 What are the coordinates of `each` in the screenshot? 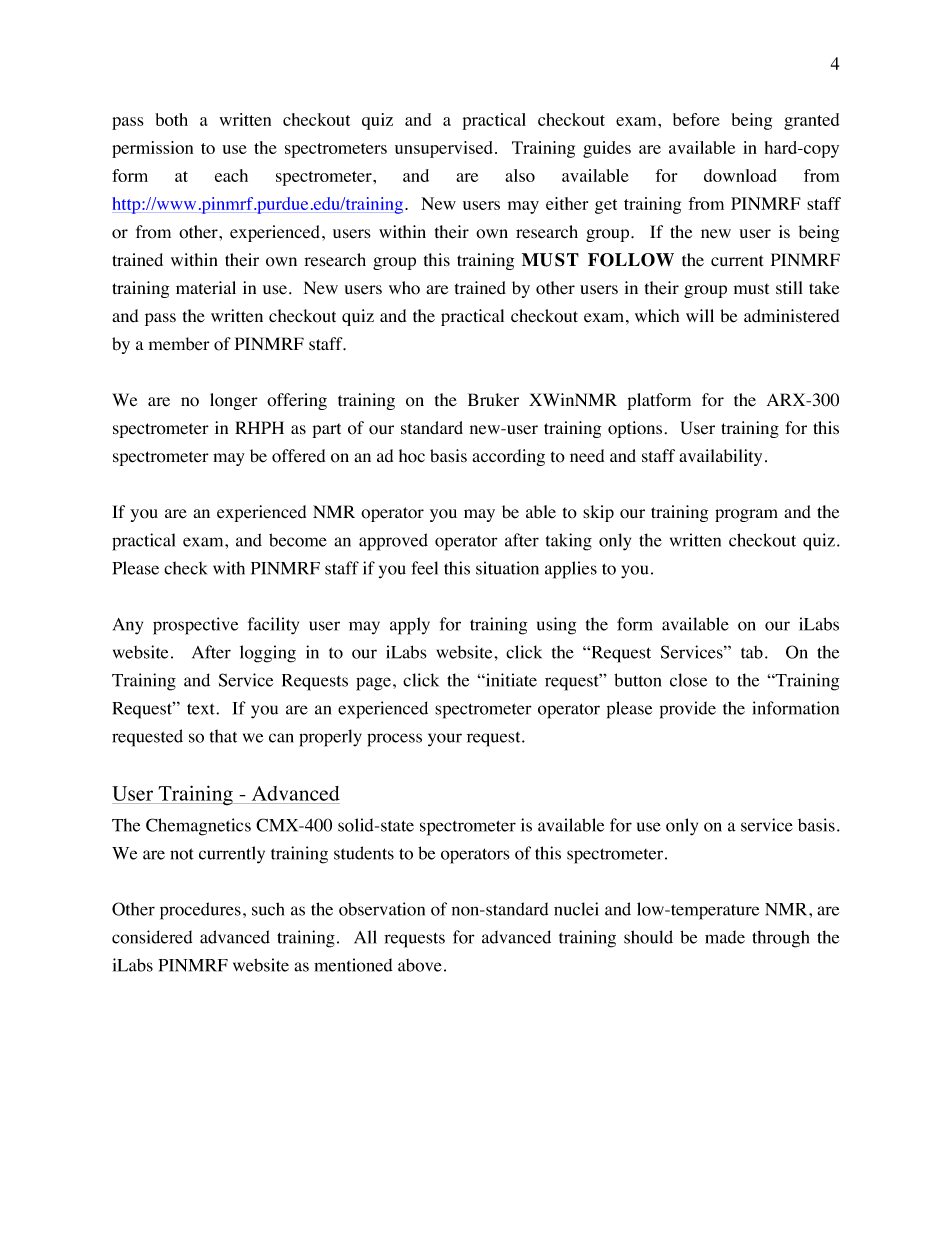 It's located at (231, 175).
